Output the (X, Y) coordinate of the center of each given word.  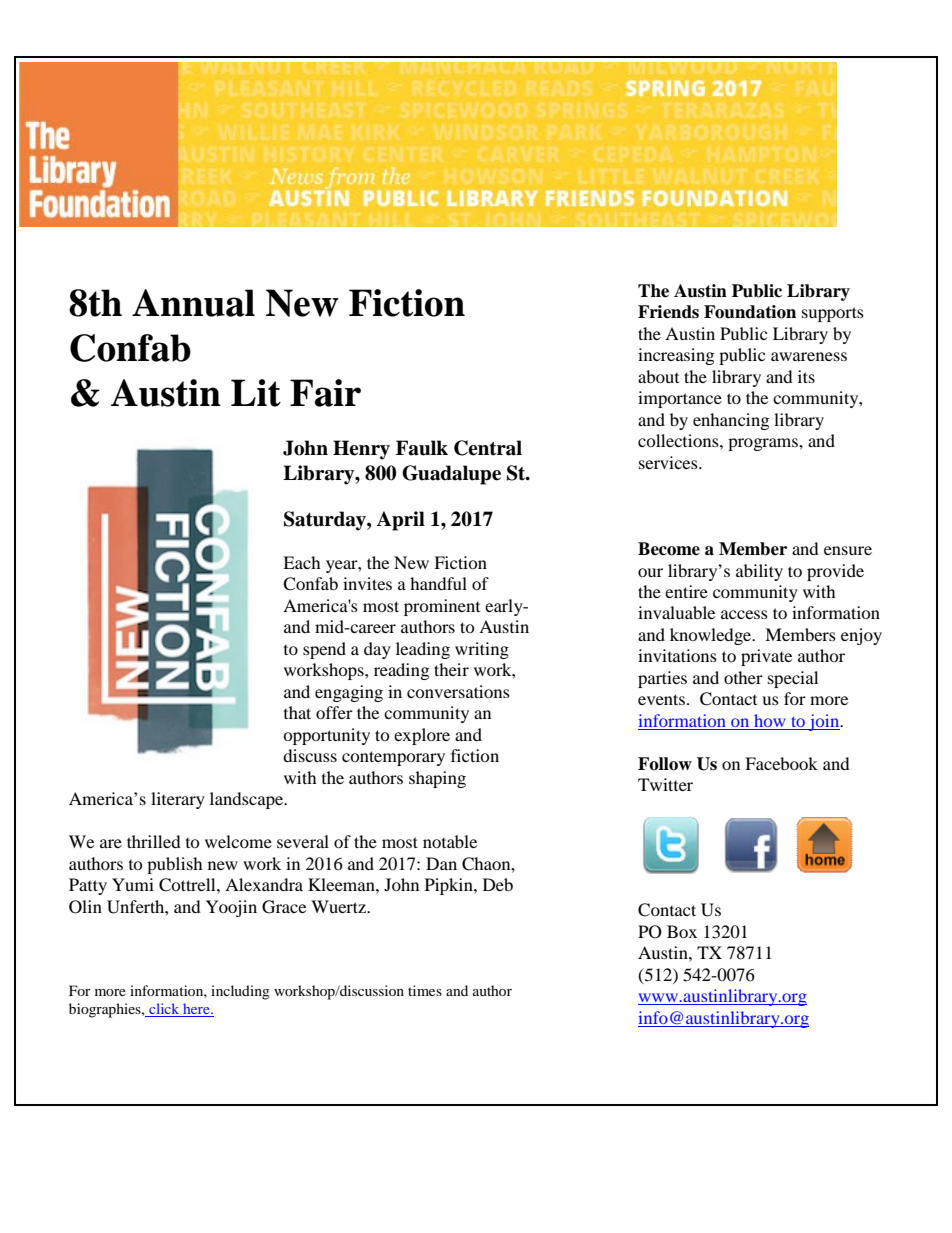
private (766, 657)
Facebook (781, 763)
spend (324, 650)
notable (450, 841)
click (164, 1010)
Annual (193, 303)
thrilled (154, 841)
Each (302, 562)
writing (482, 650)
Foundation (750, 312)
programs (764, 444)
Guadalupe (451, 475)
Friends (668, 312)
